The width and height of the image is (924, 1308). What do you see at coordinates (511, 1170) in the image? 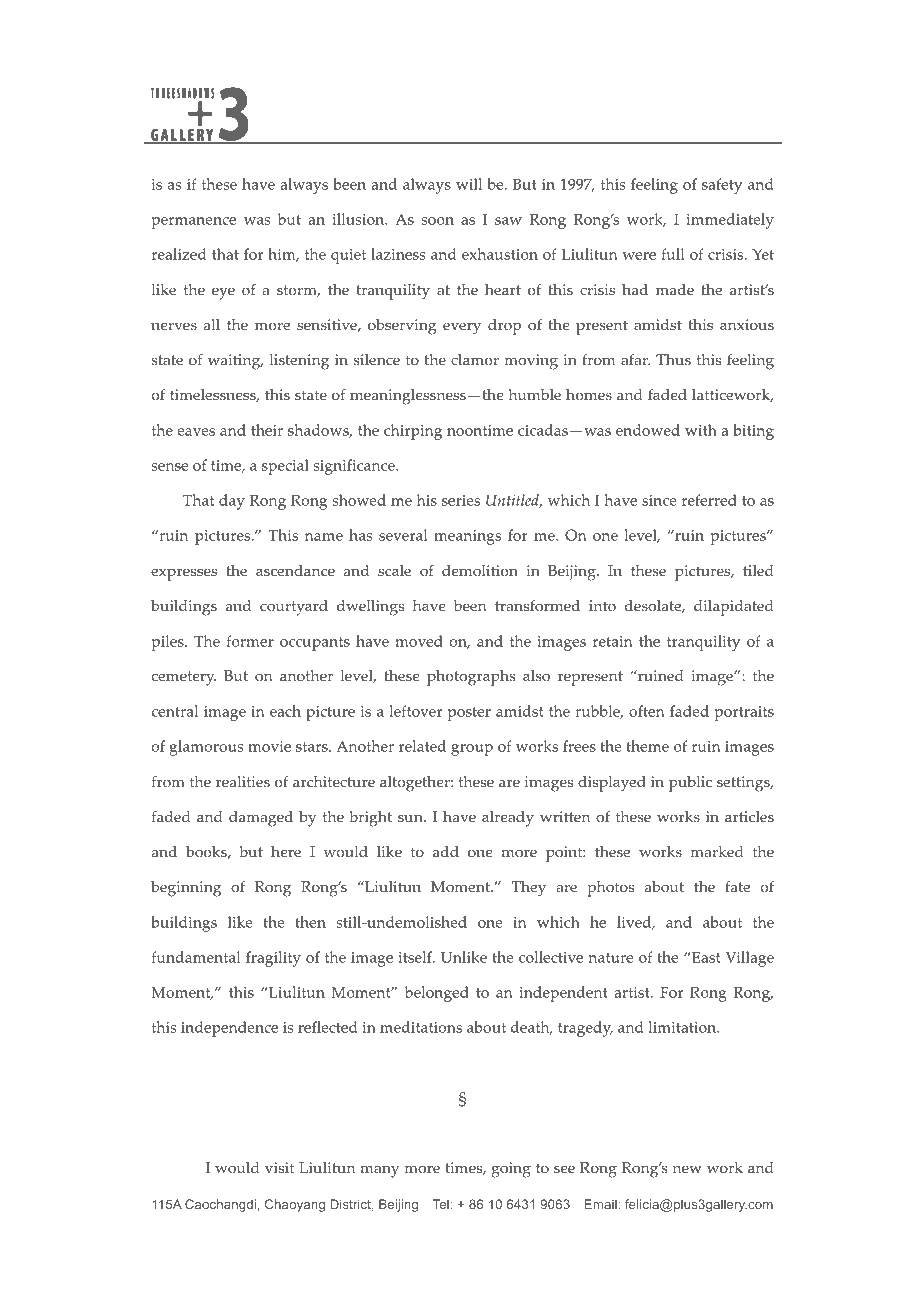
I see `going` at bounding box center [511, 1170].
